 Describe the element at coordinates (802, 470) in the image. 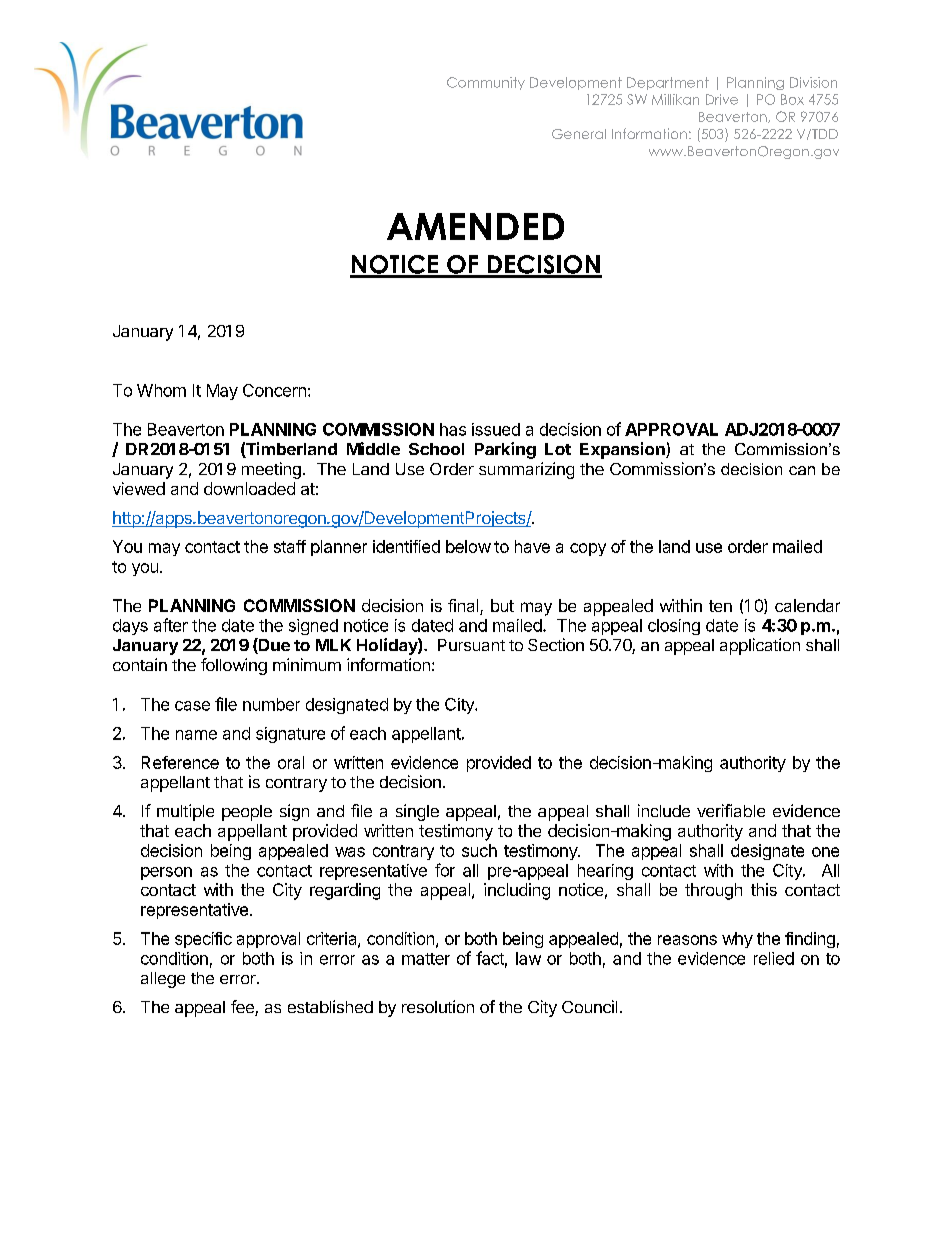

I see `can` at that location.
